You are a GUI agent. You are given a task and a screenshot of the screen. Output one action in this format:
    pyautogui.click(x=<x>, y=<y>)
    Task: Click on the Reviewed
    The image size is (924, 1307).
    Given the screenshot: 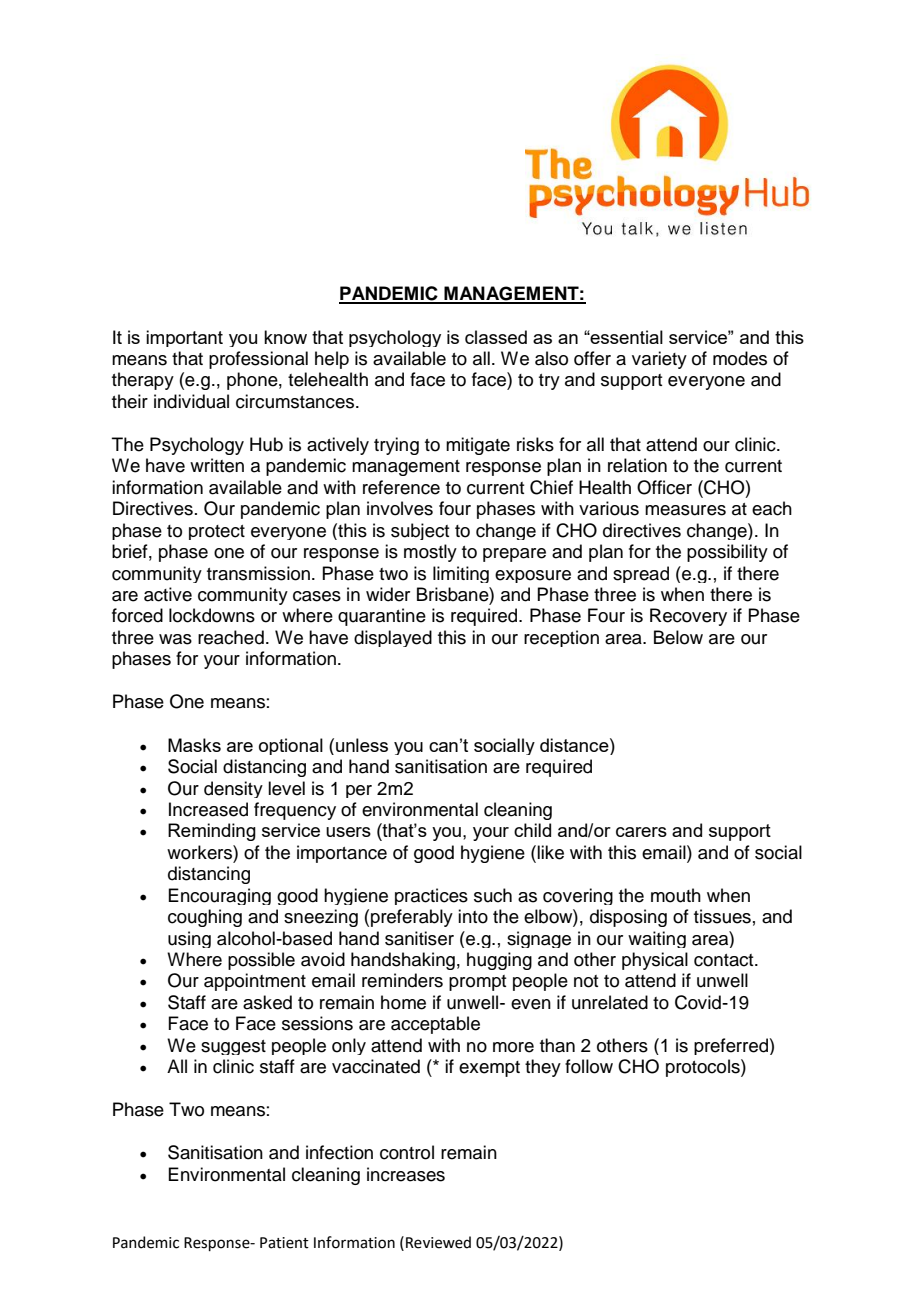 What is the action you would take?
    pyautogui.click(x=438, y=1242)
